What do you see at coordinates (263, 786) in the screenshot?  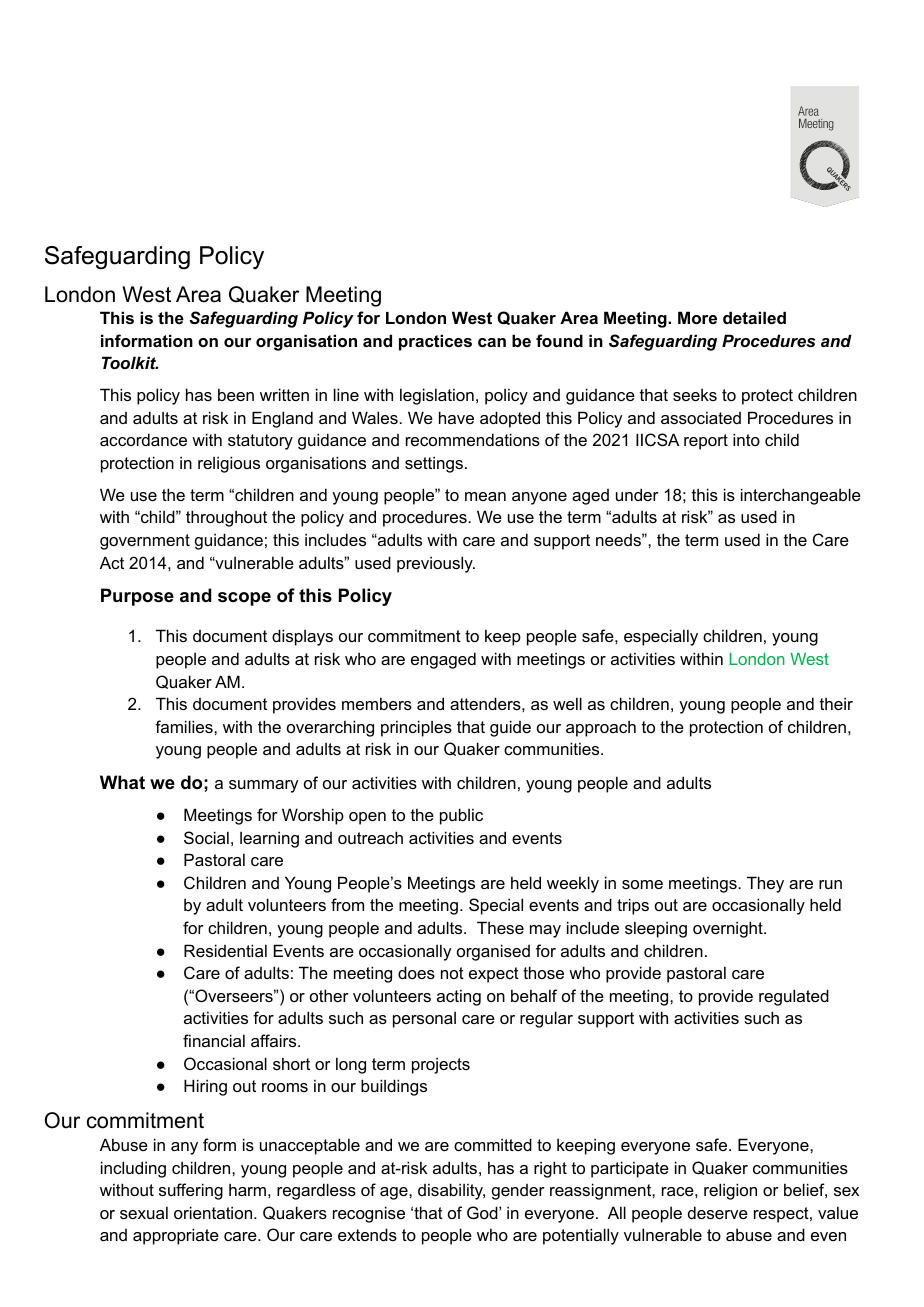 I see `summary` at bounding box center [263, 786].
